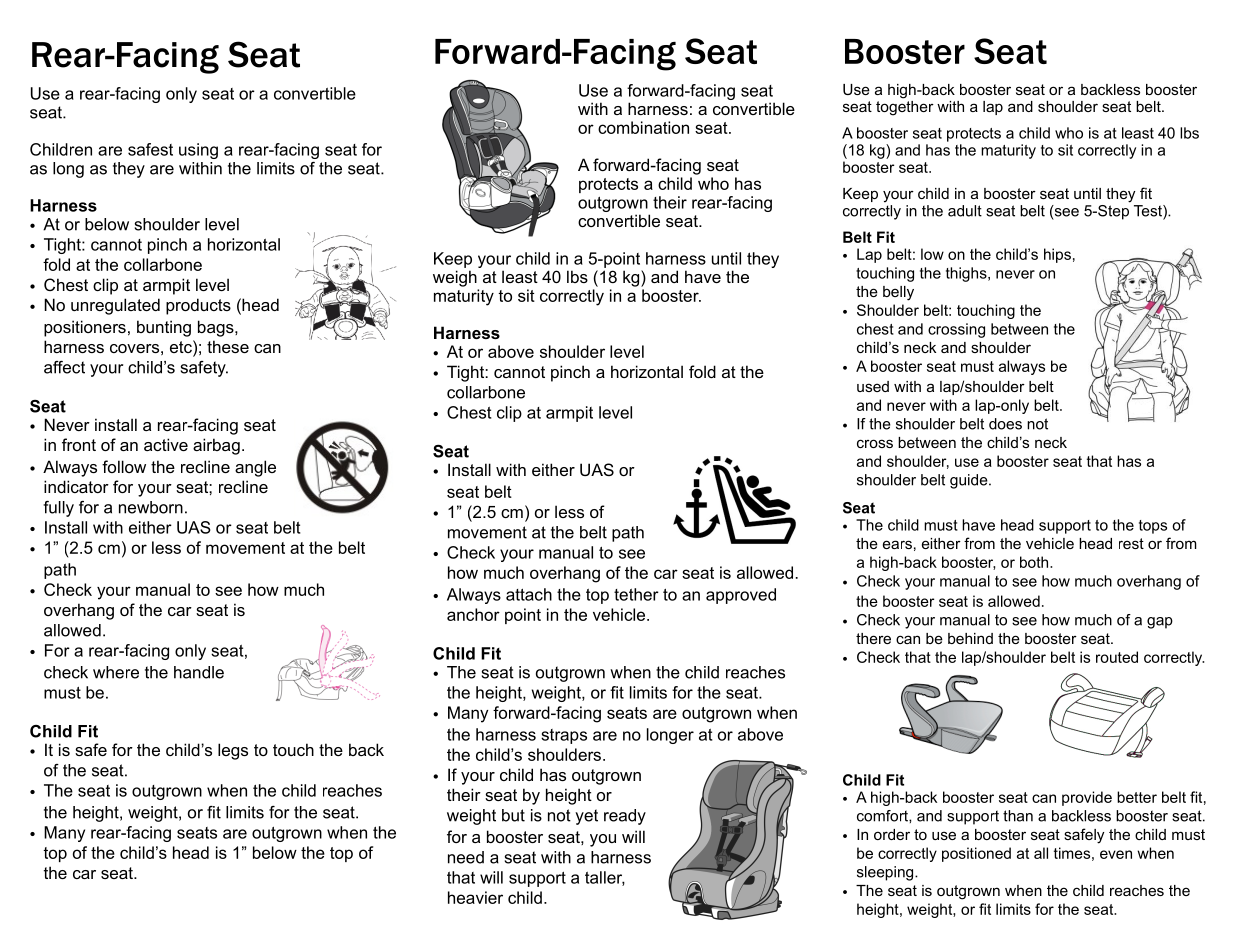  I want to click on positioned, so click(976, 854).
